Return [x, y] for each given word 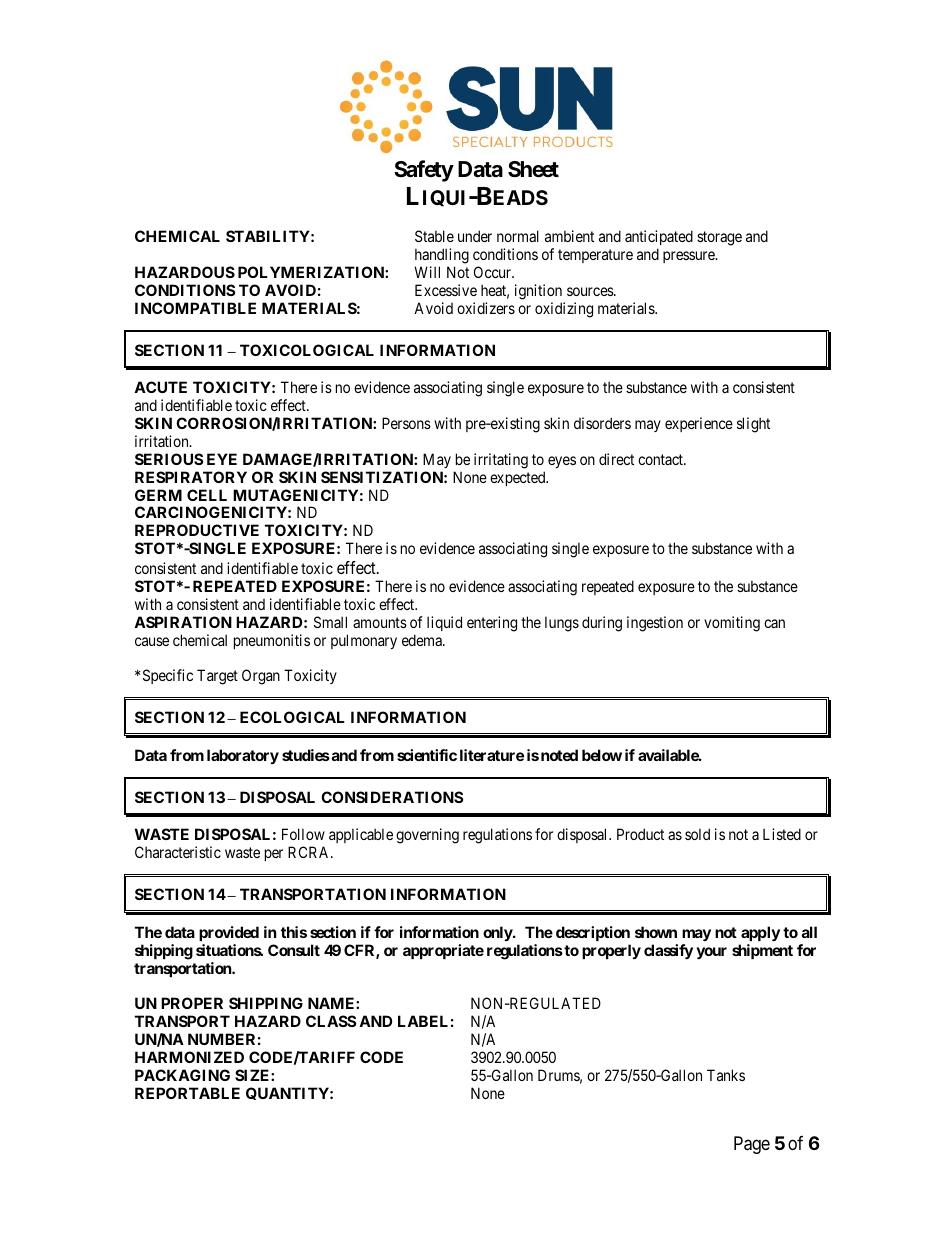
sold [697, 834]
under [475, 236]
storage [719, 238]
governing [427, 836]
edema [423, 640]
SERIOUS [169, 459]
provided [229, 933]
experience [699, 424]
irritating [501, 461]
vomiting [732, 624]
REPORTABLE [187, 1093]
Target [217, 677]
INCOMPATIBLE [195, 308]
